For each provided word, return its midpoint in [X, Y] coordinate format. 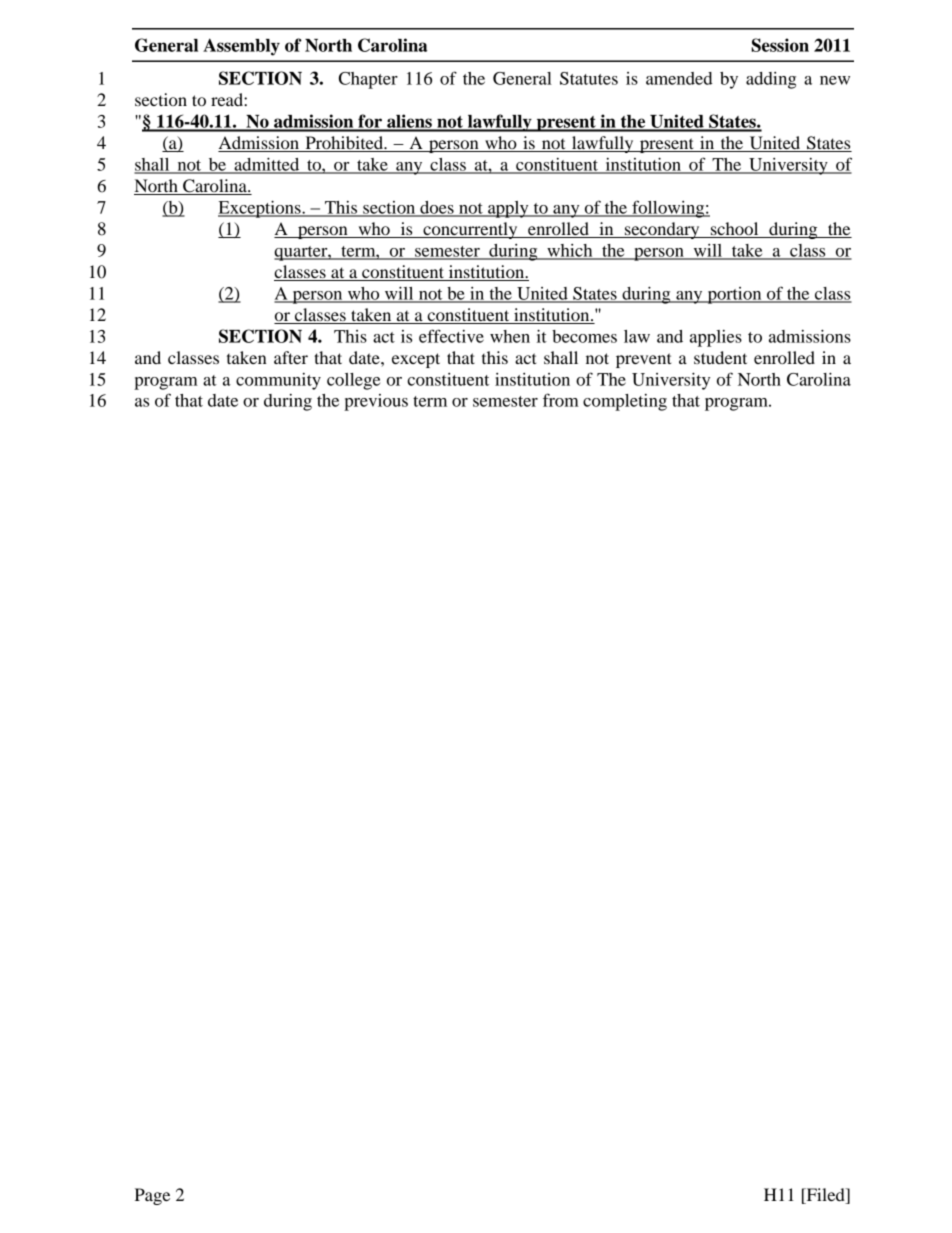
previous [376, 402]
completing [625, 402]
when [510, 336]
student [720, 357]
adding [771, 80]
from [561, 400]
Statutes [589, 78]
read [228, 99]
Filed [825, 1194]
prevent [644, 360]
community [278, 381]
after [291, 357]
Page [152, 1196]
